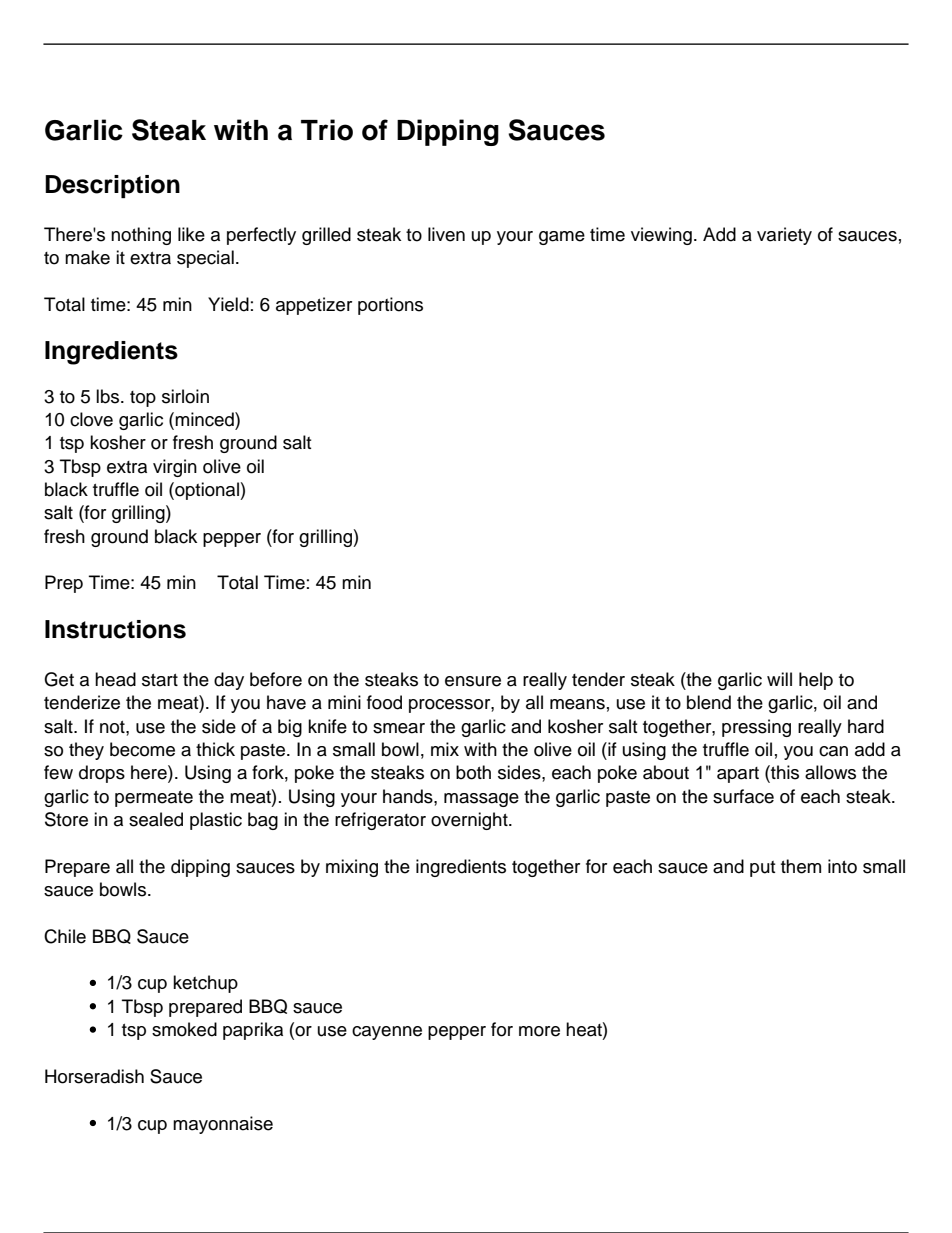  Describe the element at coordinates (184, 1029) in the screenshot. I see `smoked` at that location.
